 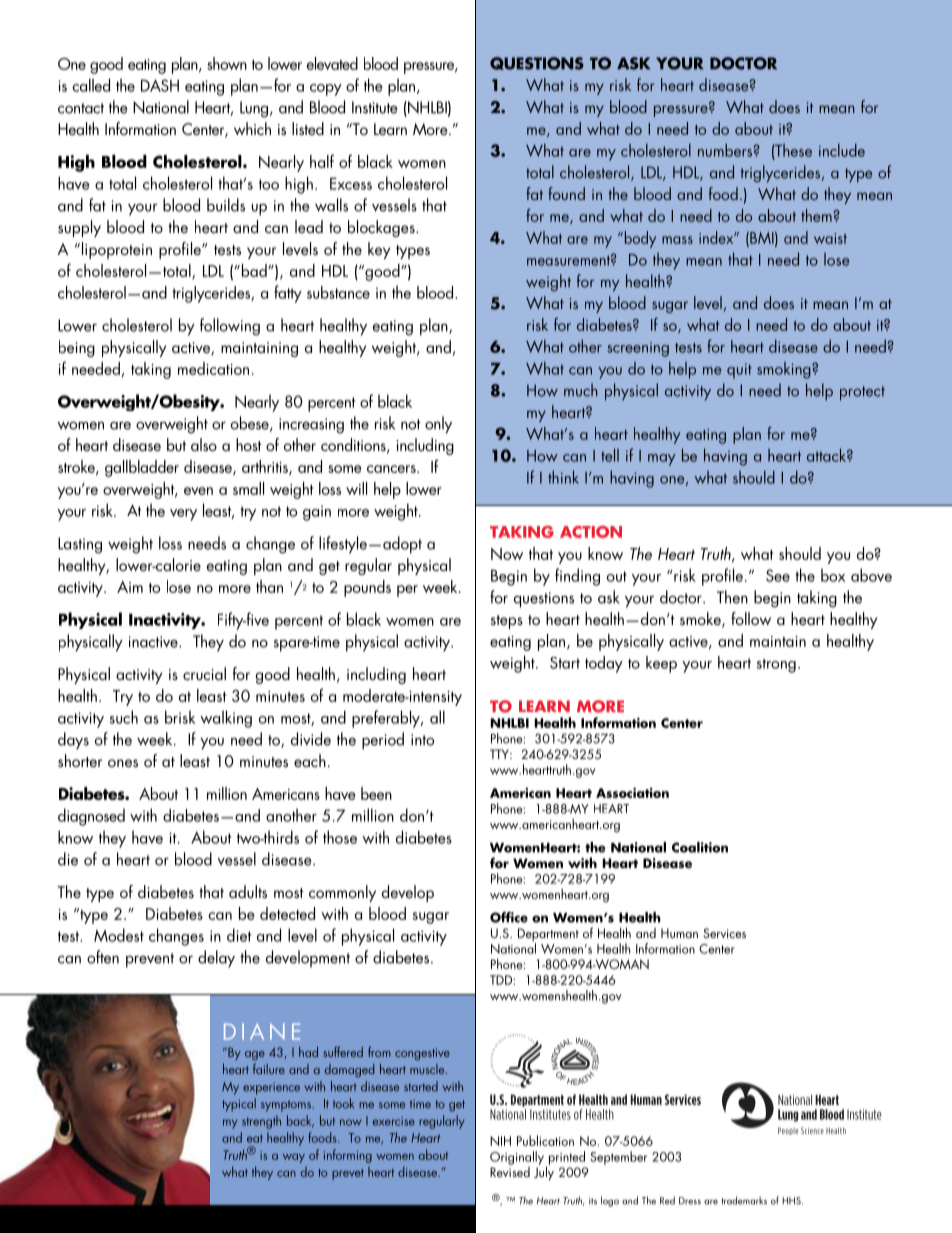 What do you see at coordinates (510, 1170) in the screenshot?
I see `Revised` at bounding box center [510, 1170].
